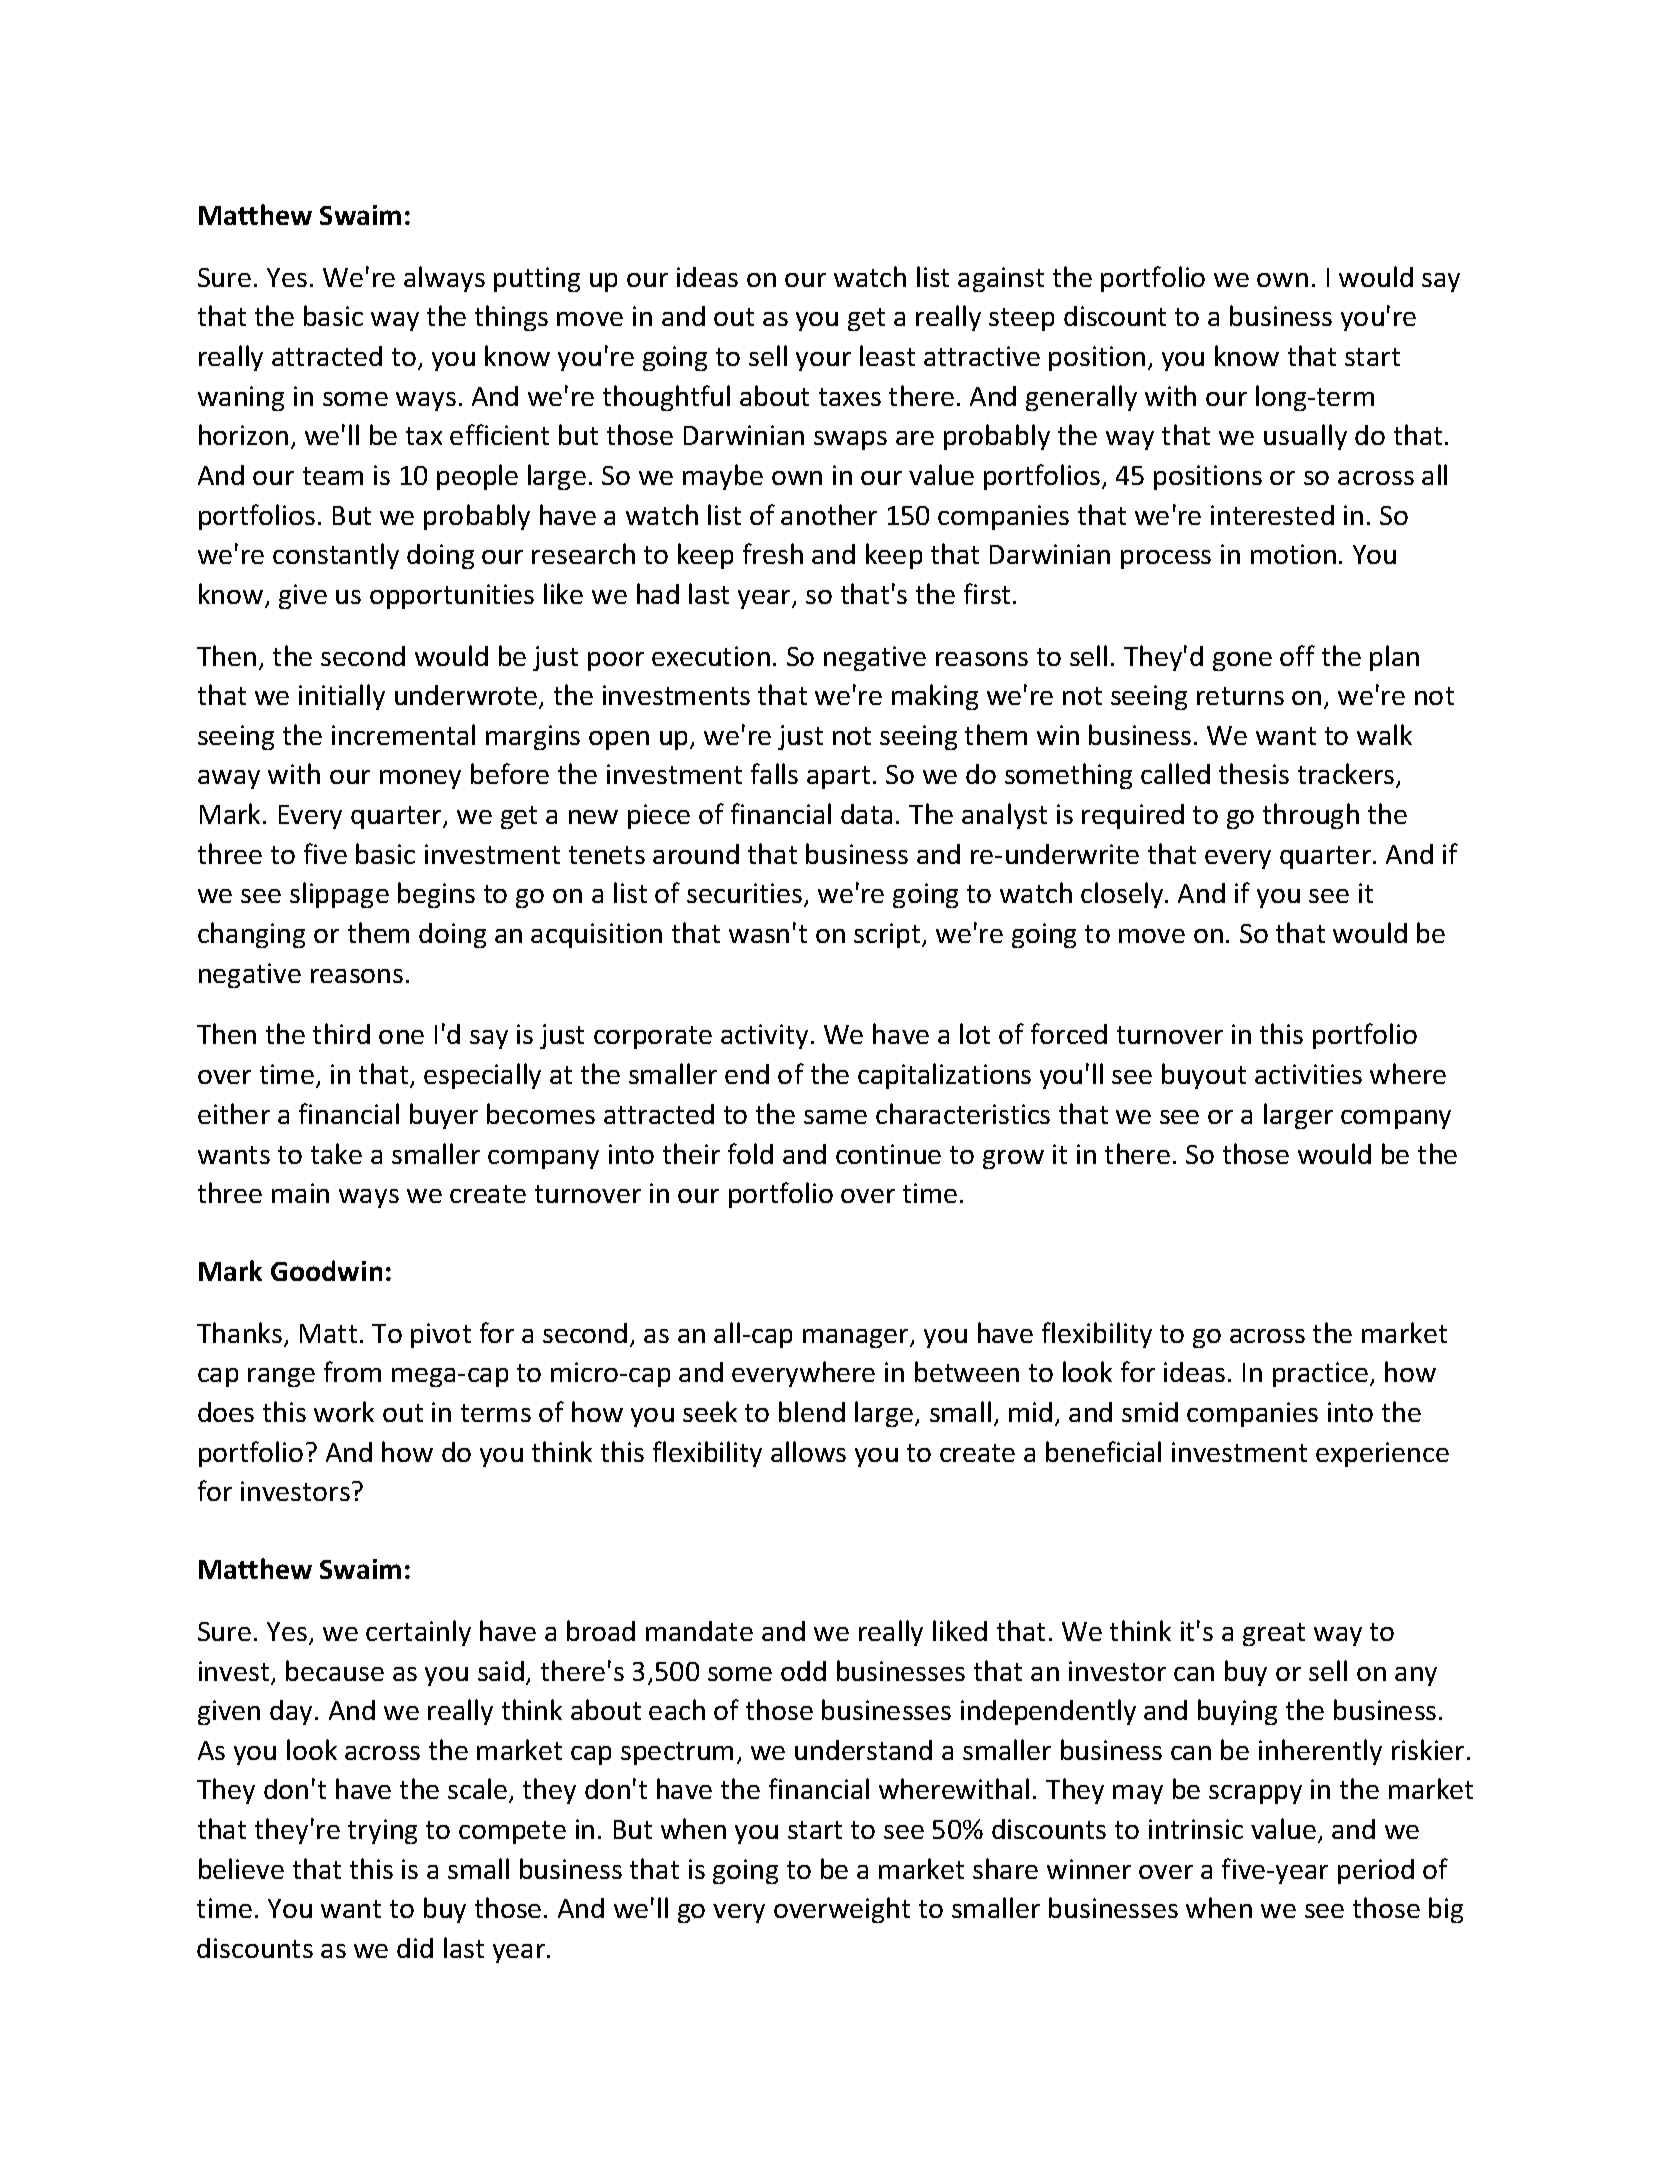 The height and width of the document is (2168, 1675). I want to click on things, so click(511, 318).
